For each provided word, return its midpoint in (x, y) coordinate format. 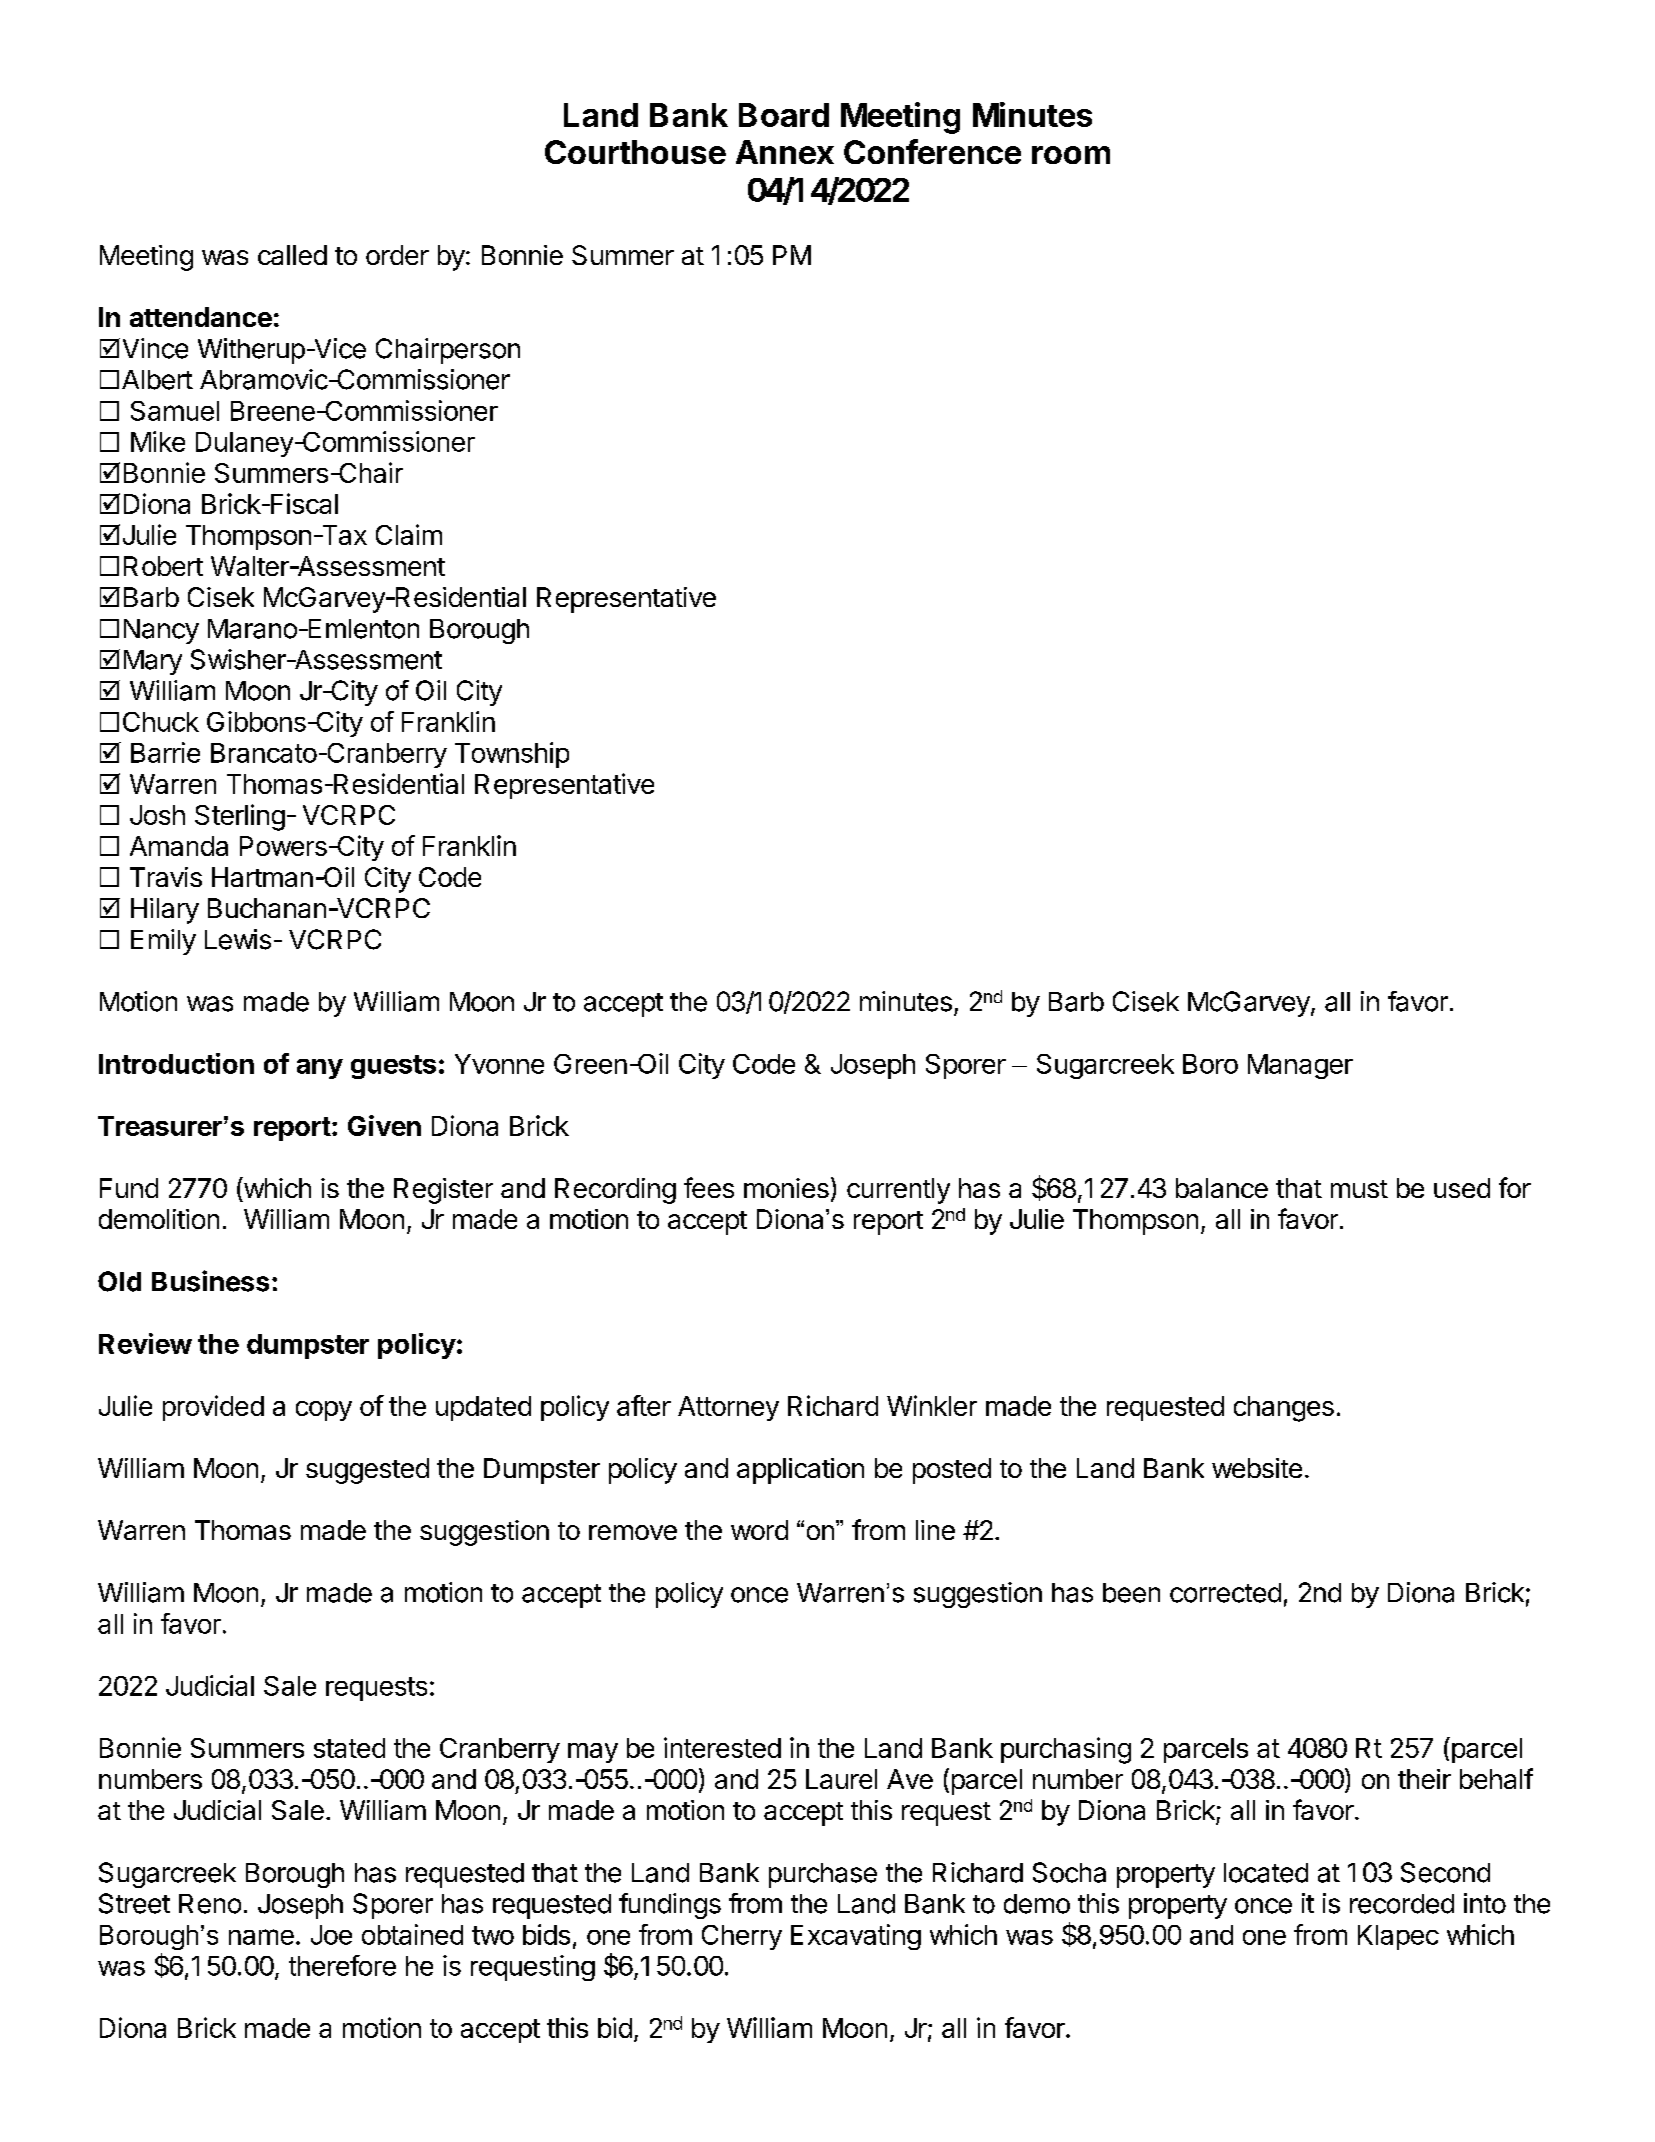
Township (512, 755)
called (292, 255)
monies (786, 1188)
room (1071, 155)
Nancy (161, 631)
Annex (785, 152)
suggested (367, 1471)
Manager (1300, 1066)
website (1257, 1468)
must (1359, 1189)
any (320, 1069)
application (800, 1471)
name (261, 1937)
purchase (823, 1875)
